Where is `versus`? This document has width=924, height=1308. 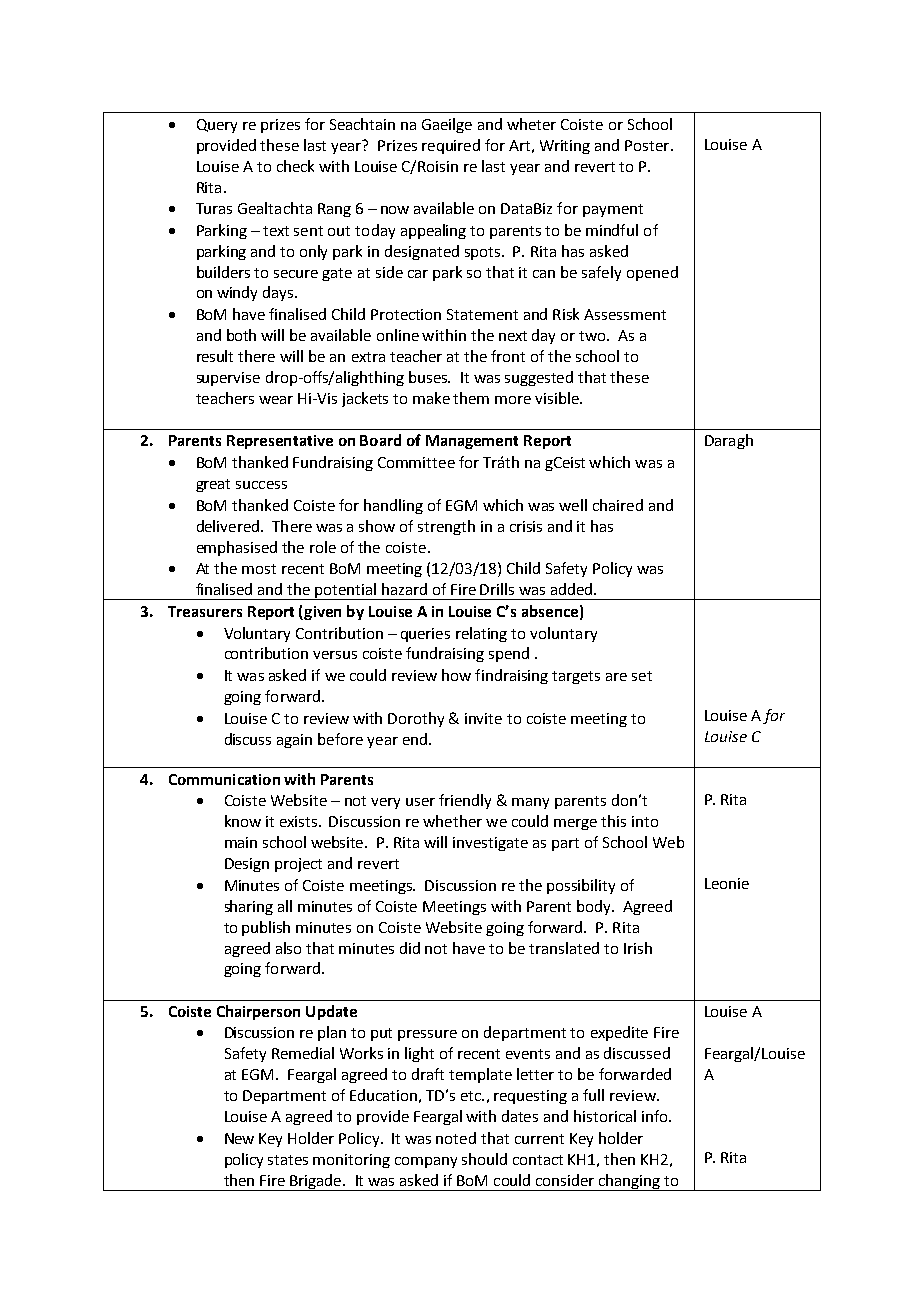
versus is located at coordinates (335, 655).
